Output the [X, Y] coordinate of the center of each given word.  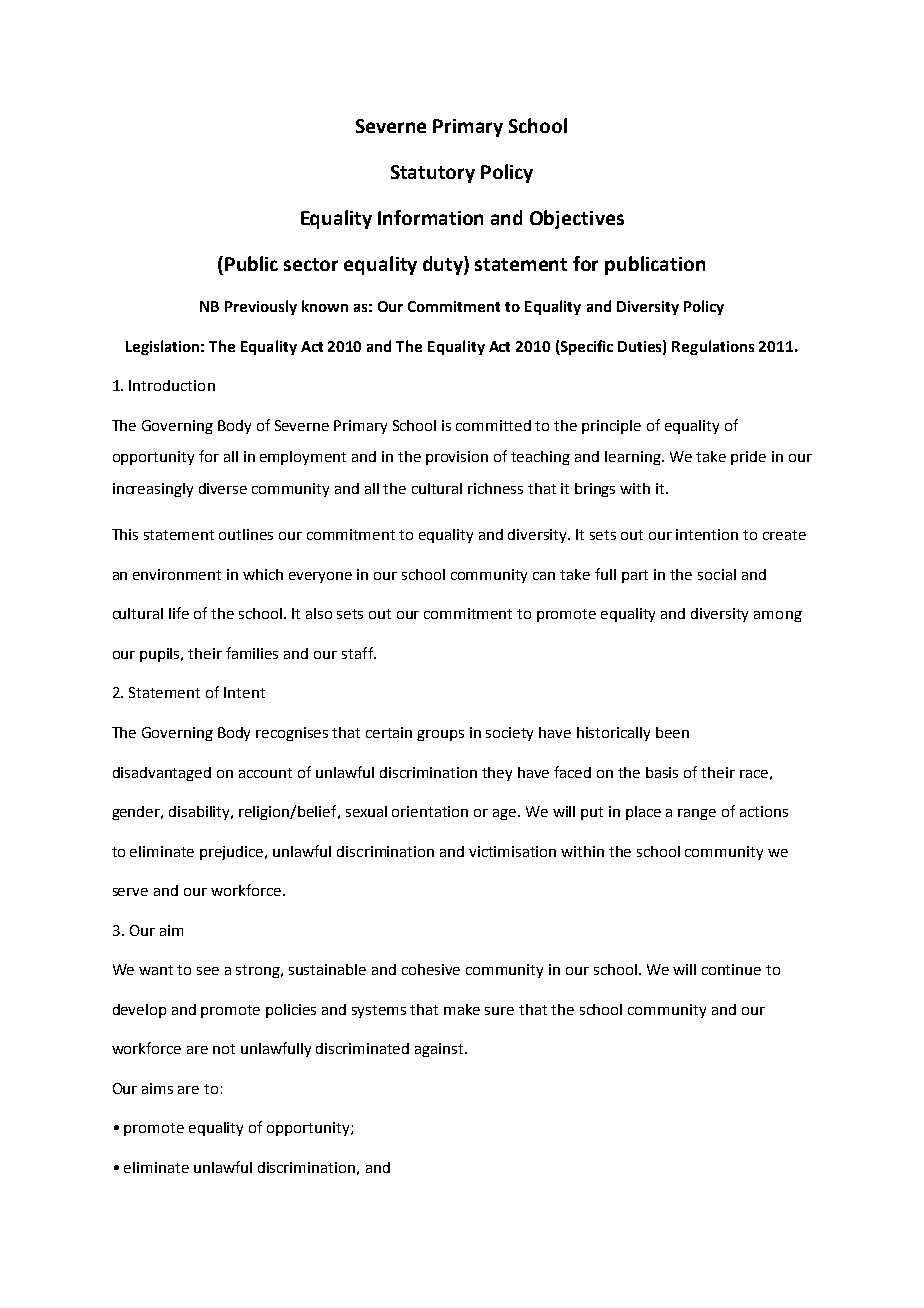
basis [662, 772]
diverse [223, 488]
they [497, 774]
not [224, 1049]
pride [748, 458]
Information [430, 217]
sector [311, 264]
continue [731, 969]
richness [495, 488]
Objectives [577, 219]
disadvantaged [162, 774]
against [440, 1050]
